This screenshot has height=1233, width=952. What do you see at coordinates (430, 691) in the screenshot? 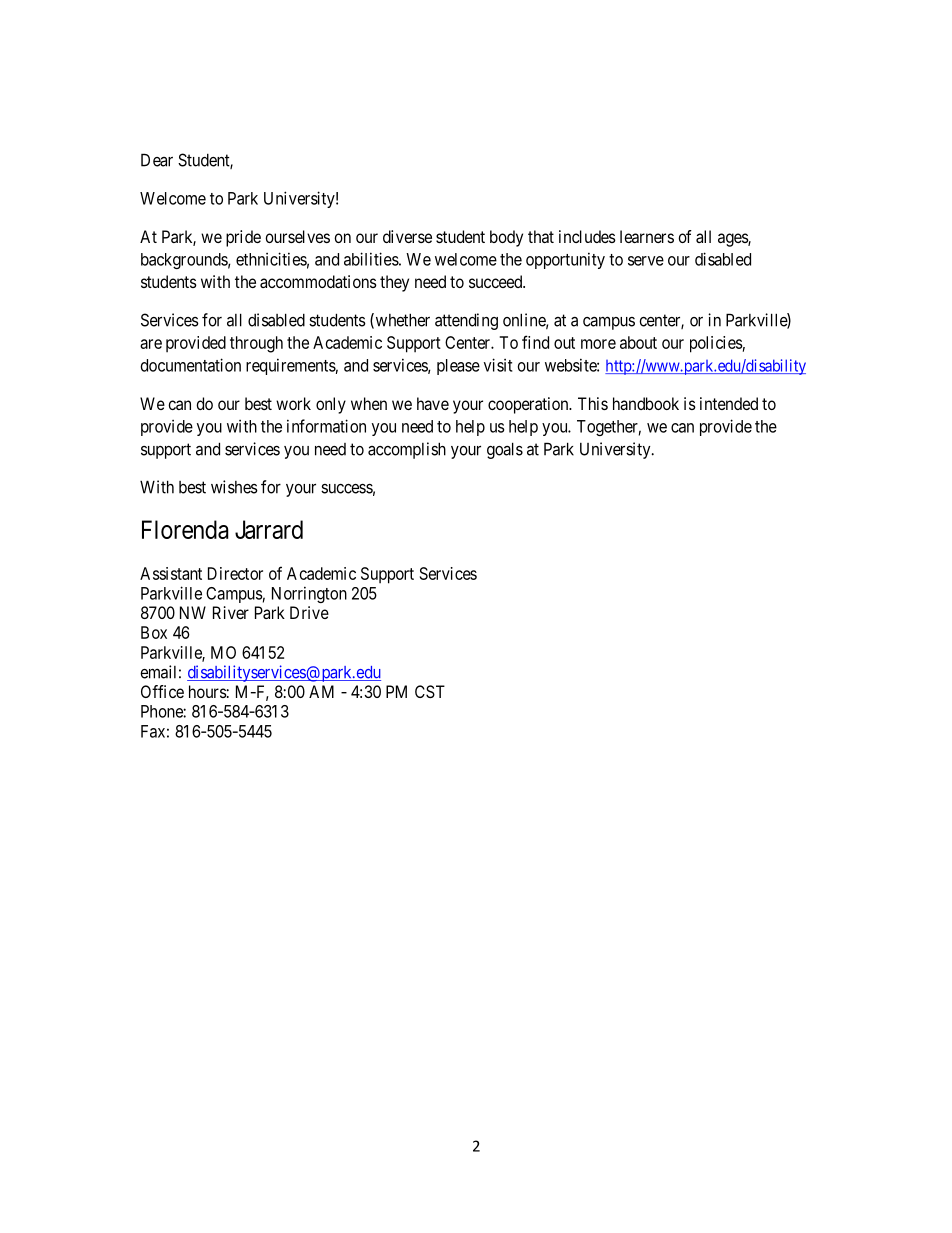
I see `CST` at bounding box center [430, 691].
